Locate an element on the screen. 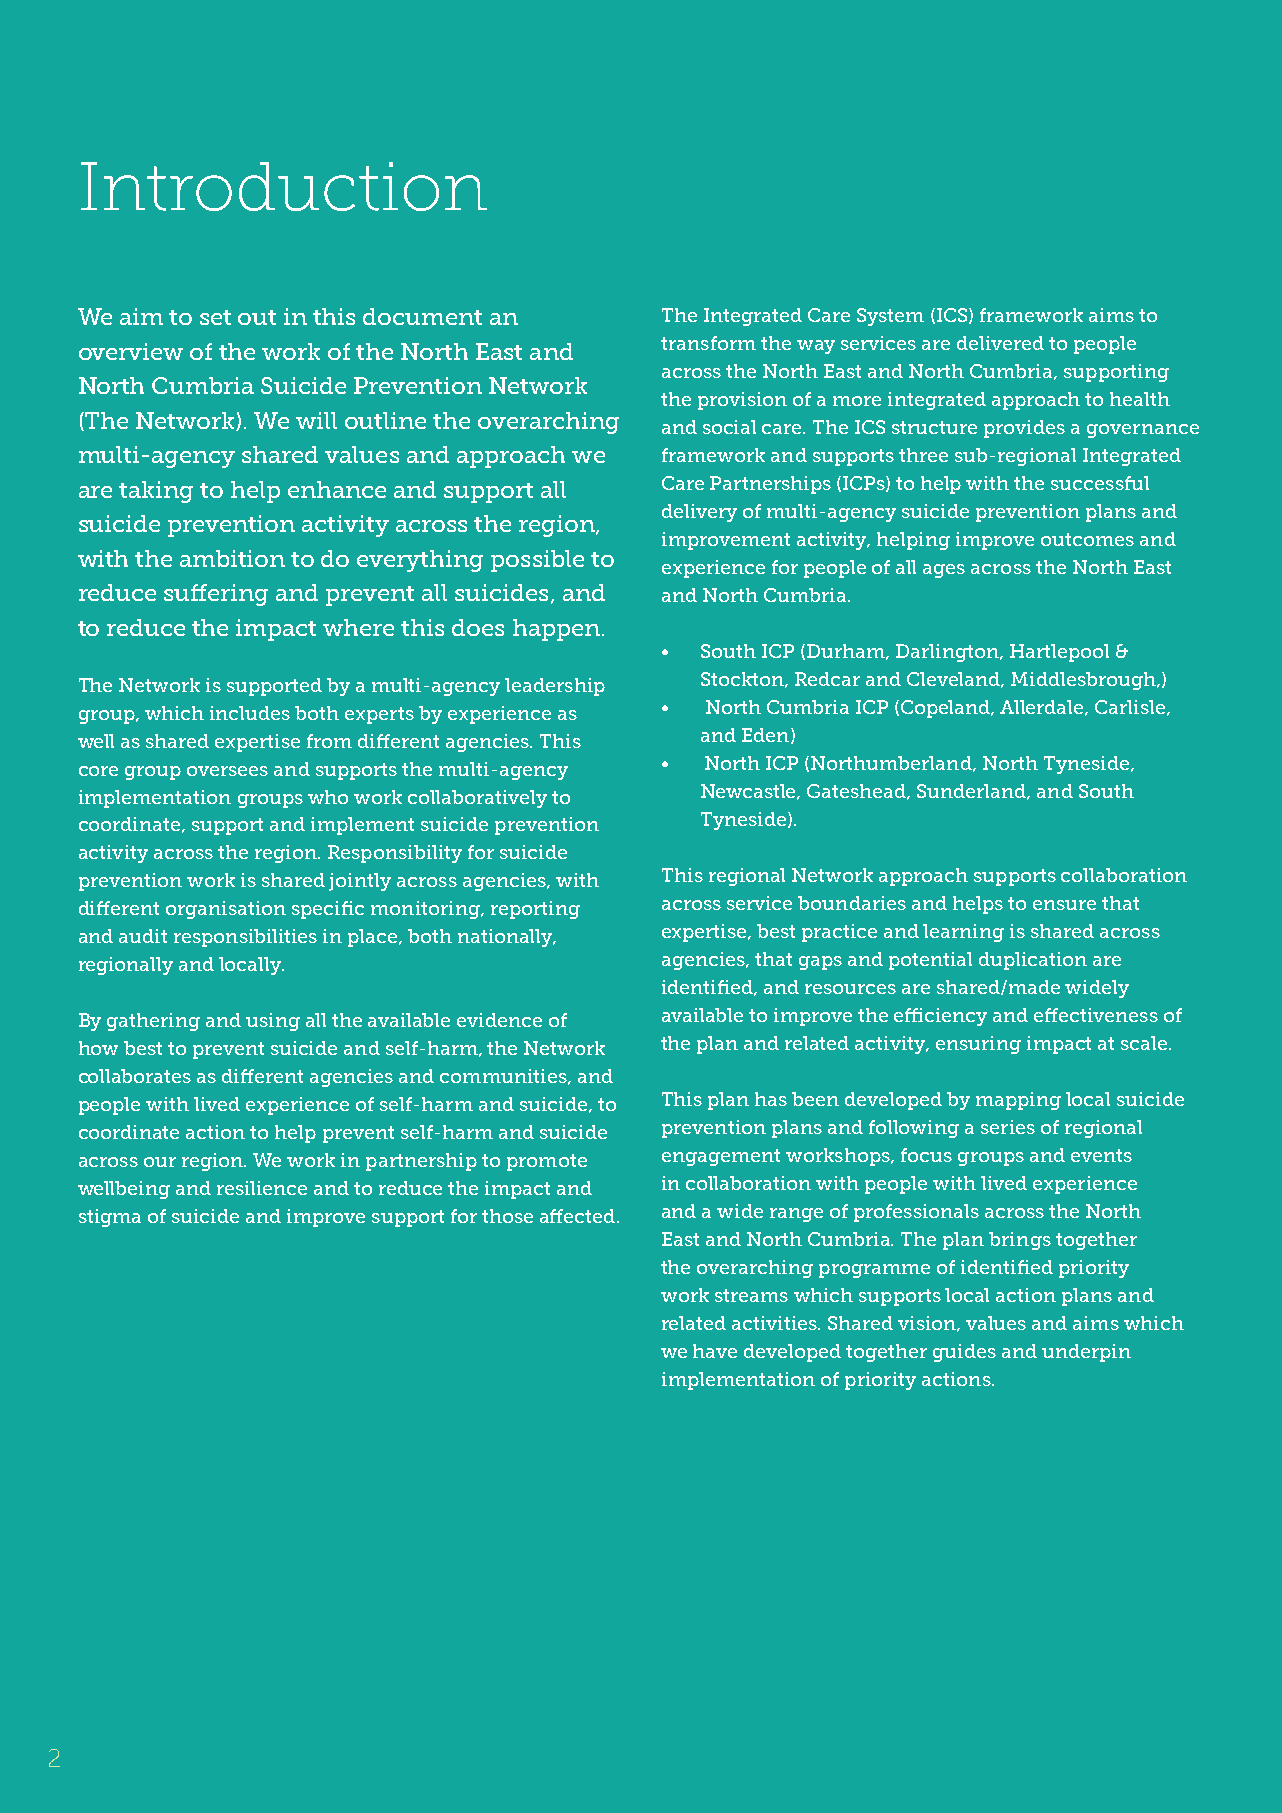 This screenshot has height=1813, width=1282. transform is located at coordinates (708, 343).
